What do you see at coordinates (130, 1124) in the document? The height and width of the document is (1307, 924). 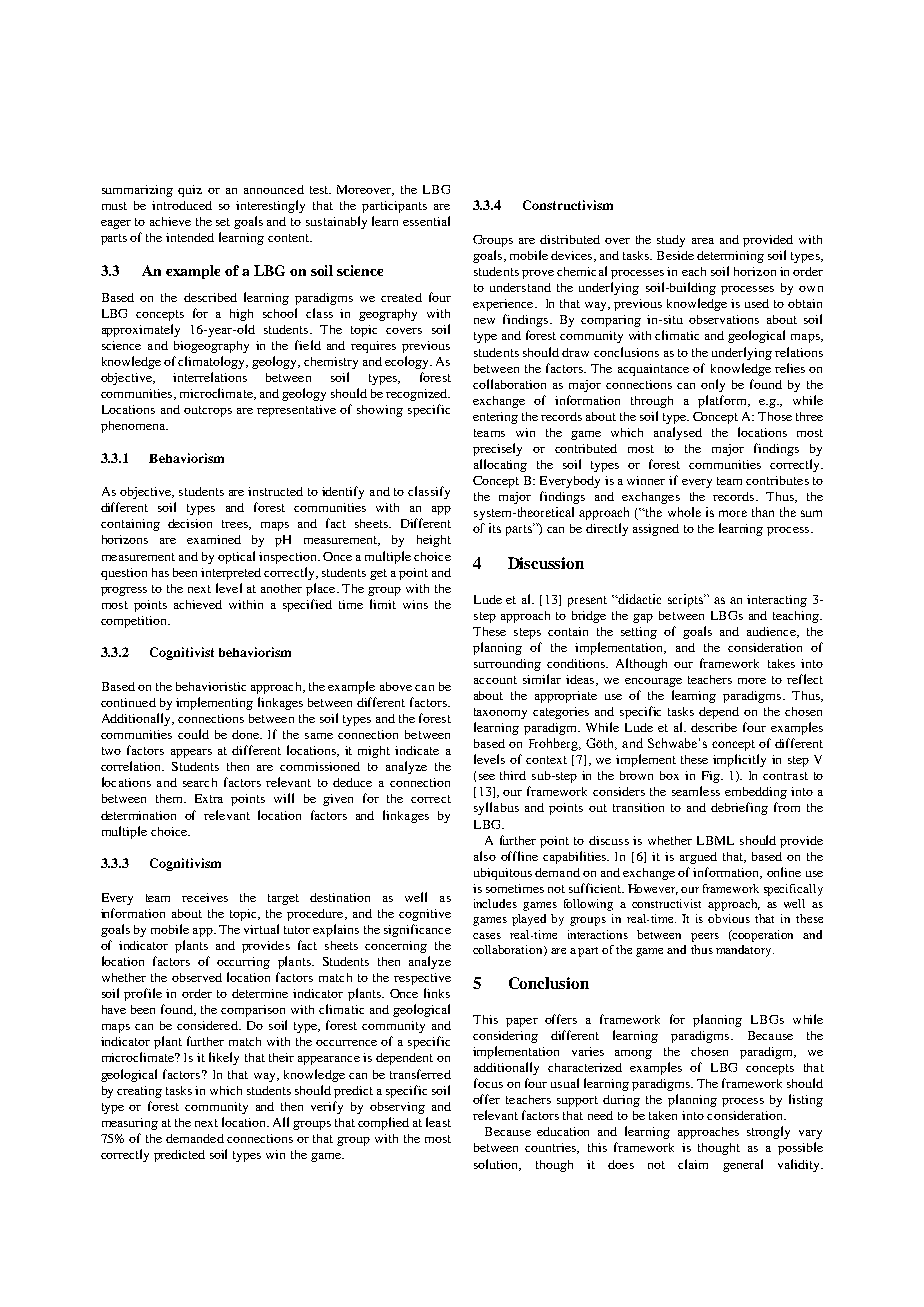 I see `measuring` at bounding box center [130, 1124].
